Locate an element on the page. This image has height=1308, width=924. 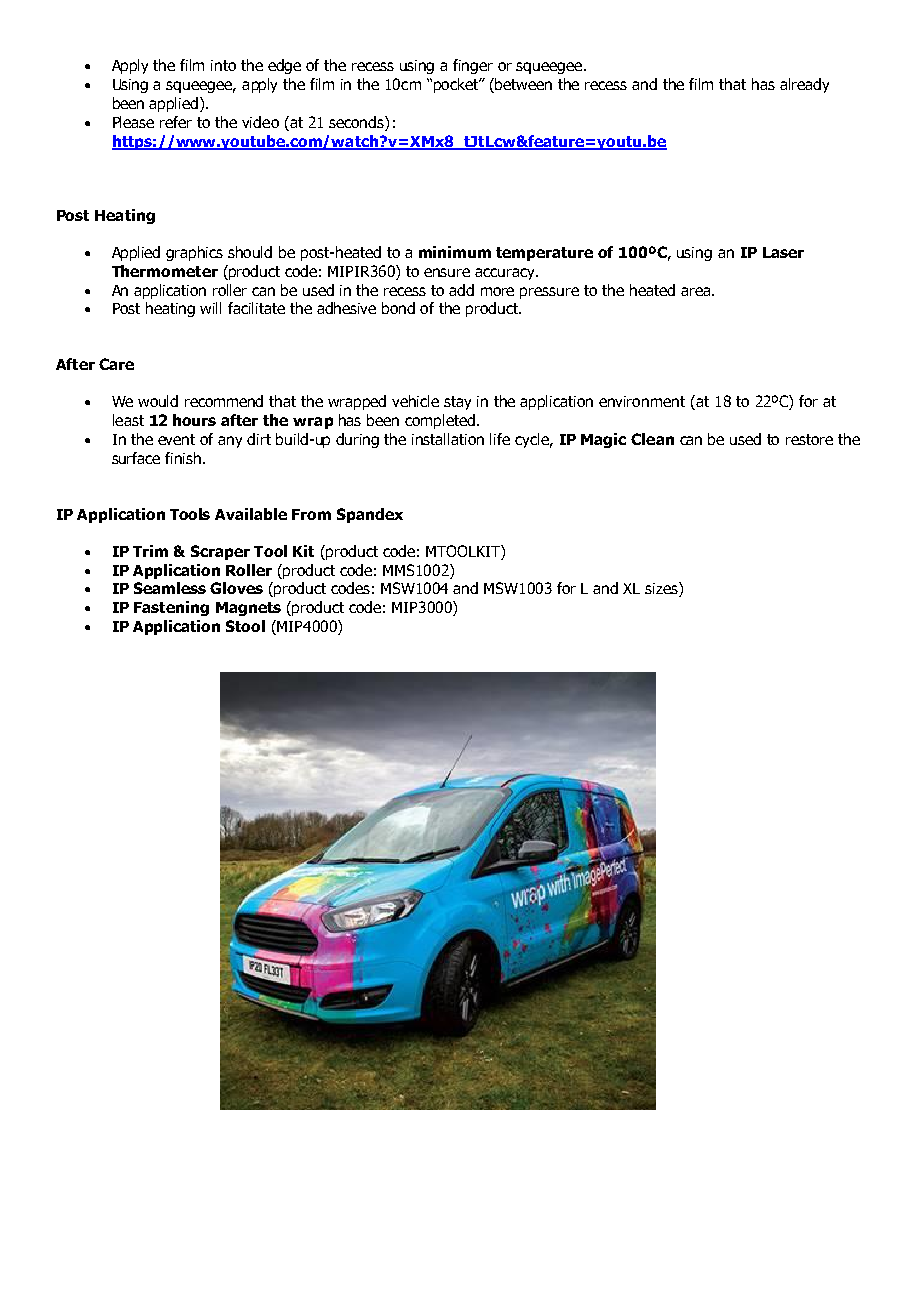
finger is located at coordinates (473, 66).
